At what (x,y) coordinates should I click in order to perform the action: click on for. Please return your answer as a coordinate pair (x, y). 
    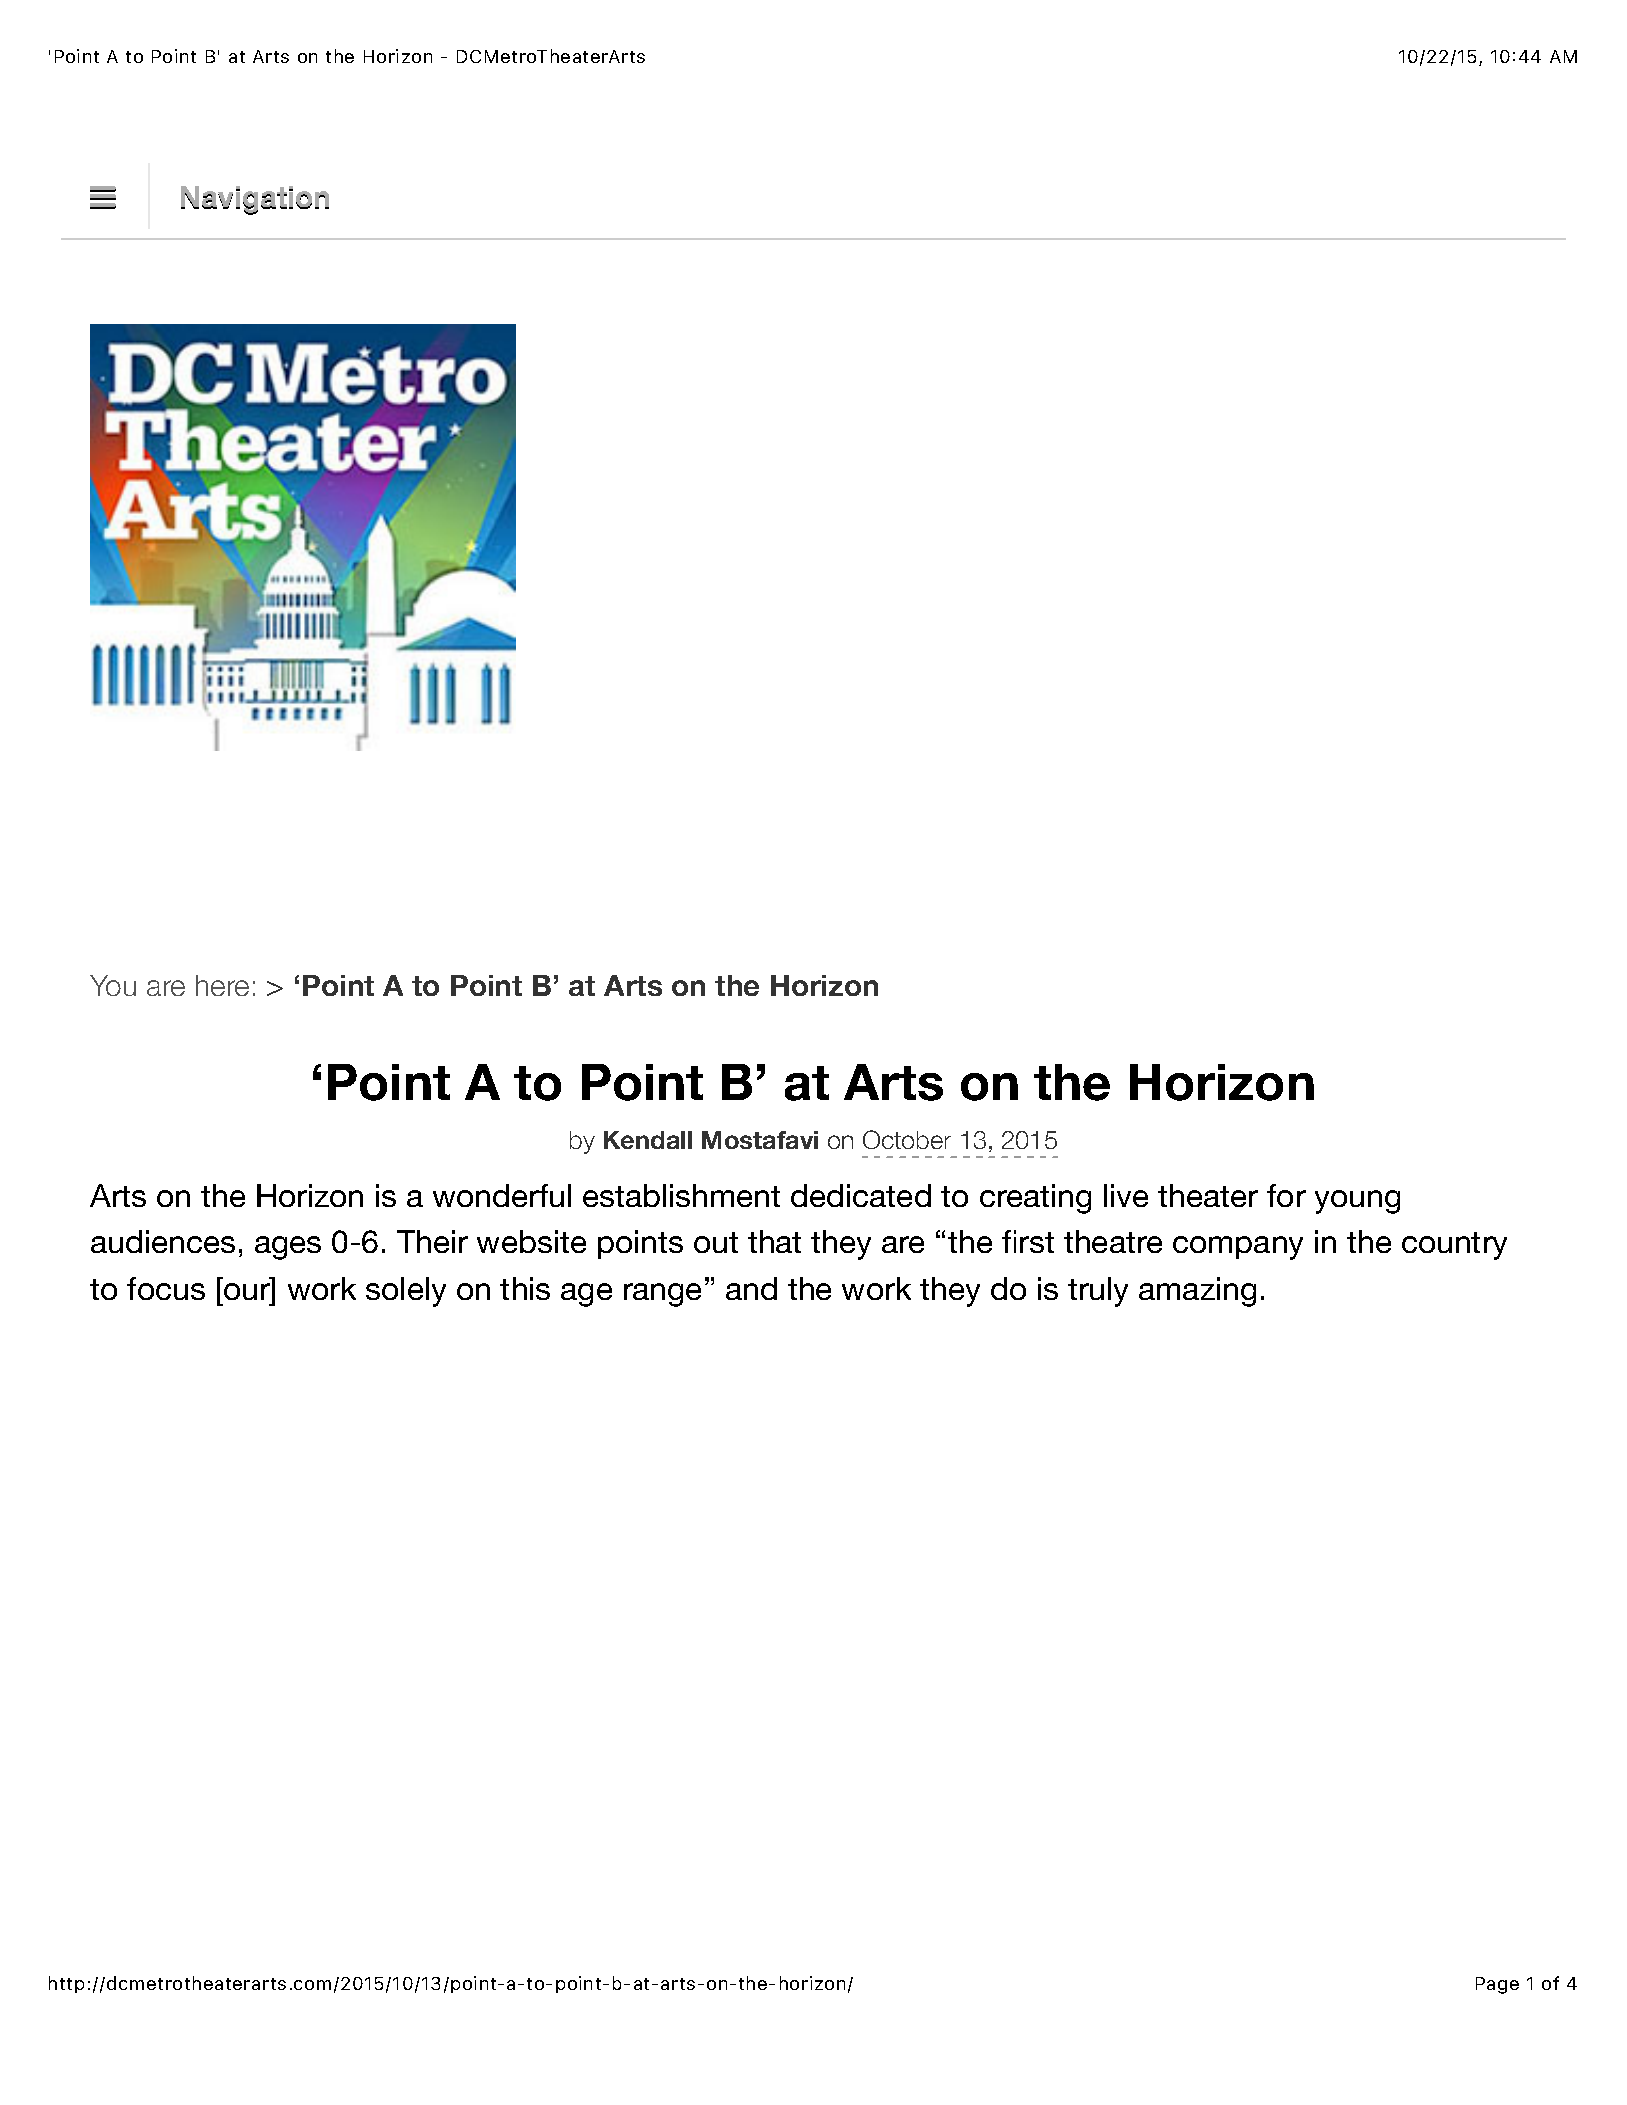
    Looking at the image, I should click on (1286, 1195).
